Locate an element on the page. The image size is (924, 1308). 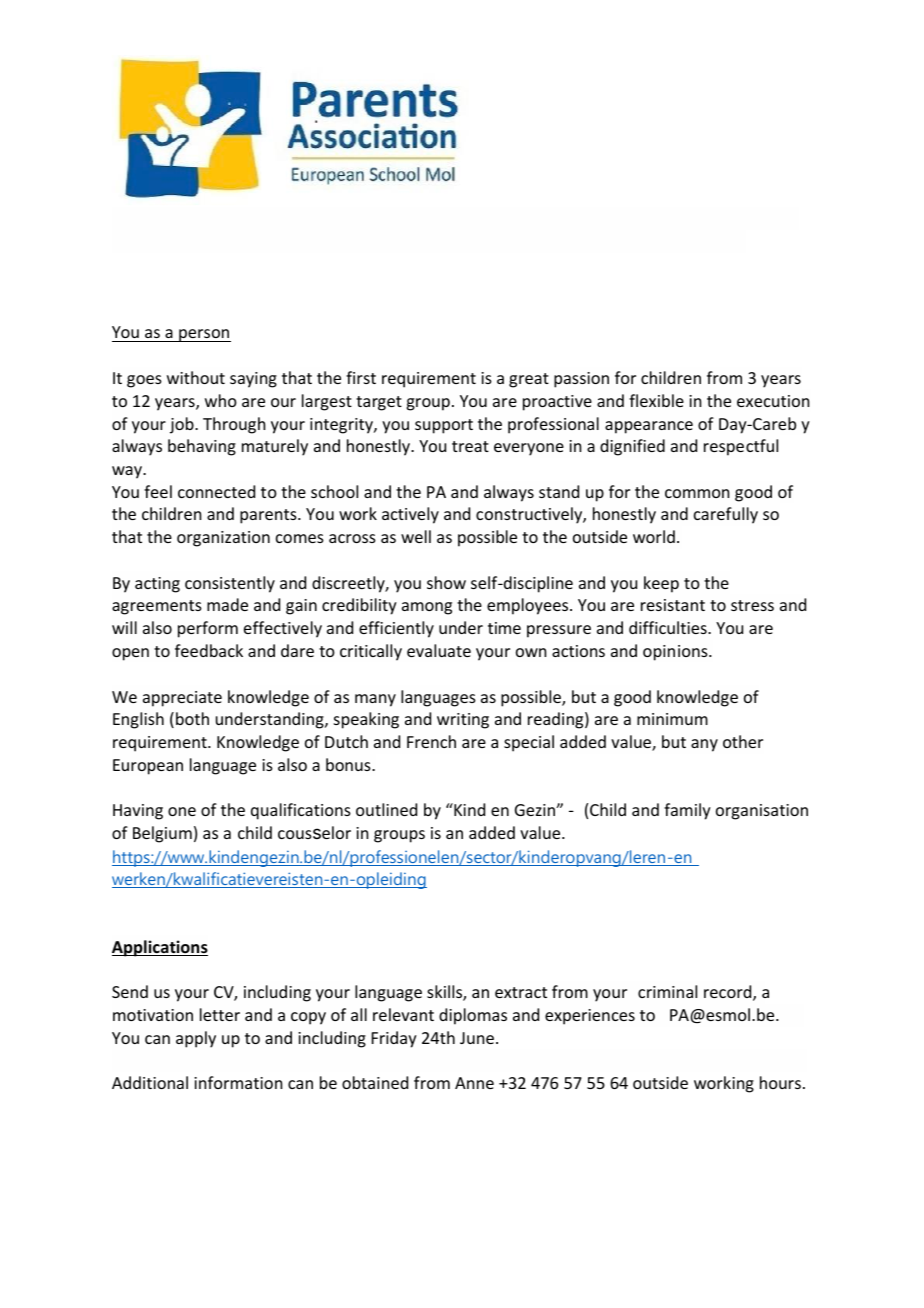
great is located at coordinates (529, 380).
